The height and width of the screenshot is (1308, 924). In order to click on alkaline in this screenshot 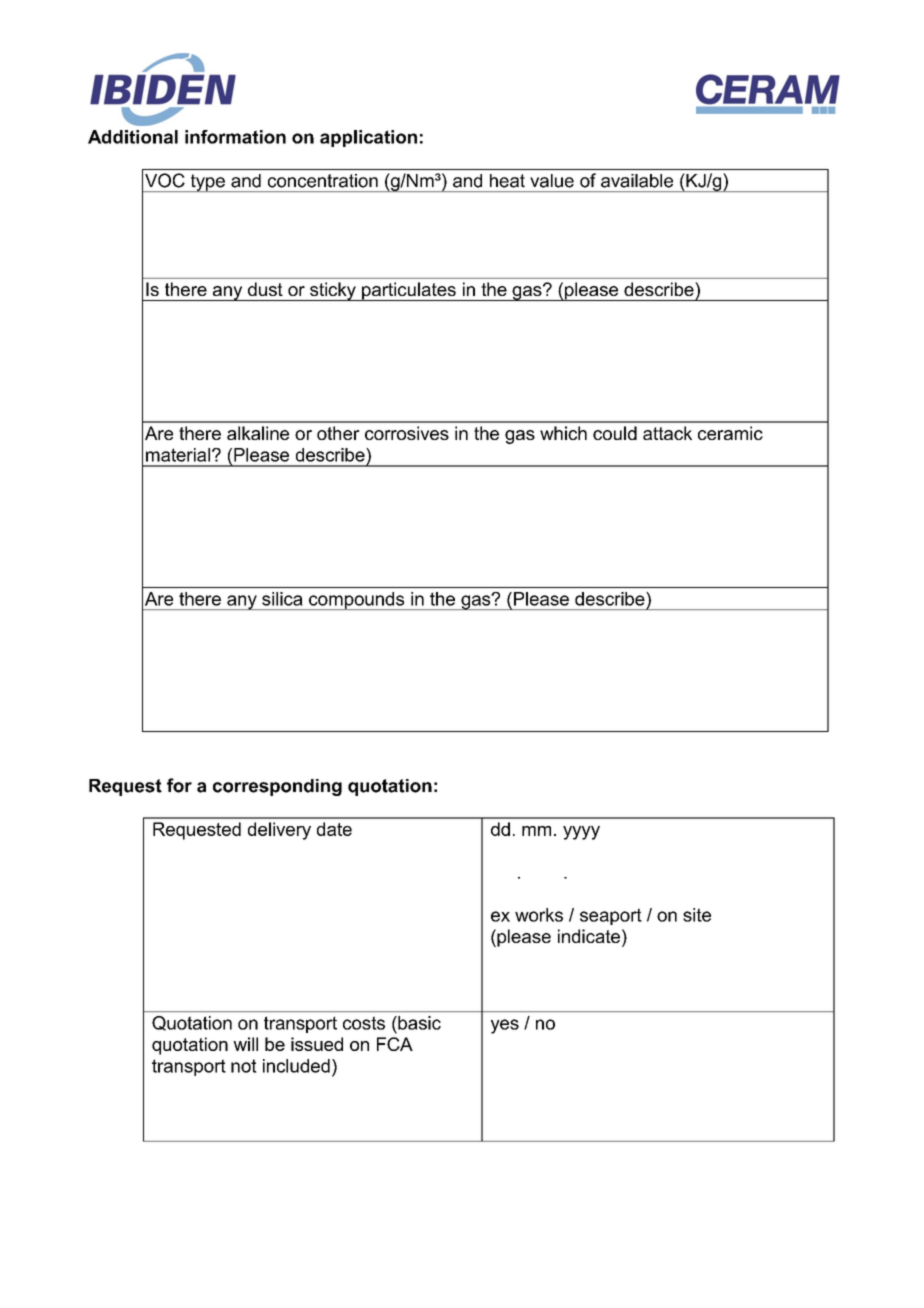, I will do `click(258, 433)`.
